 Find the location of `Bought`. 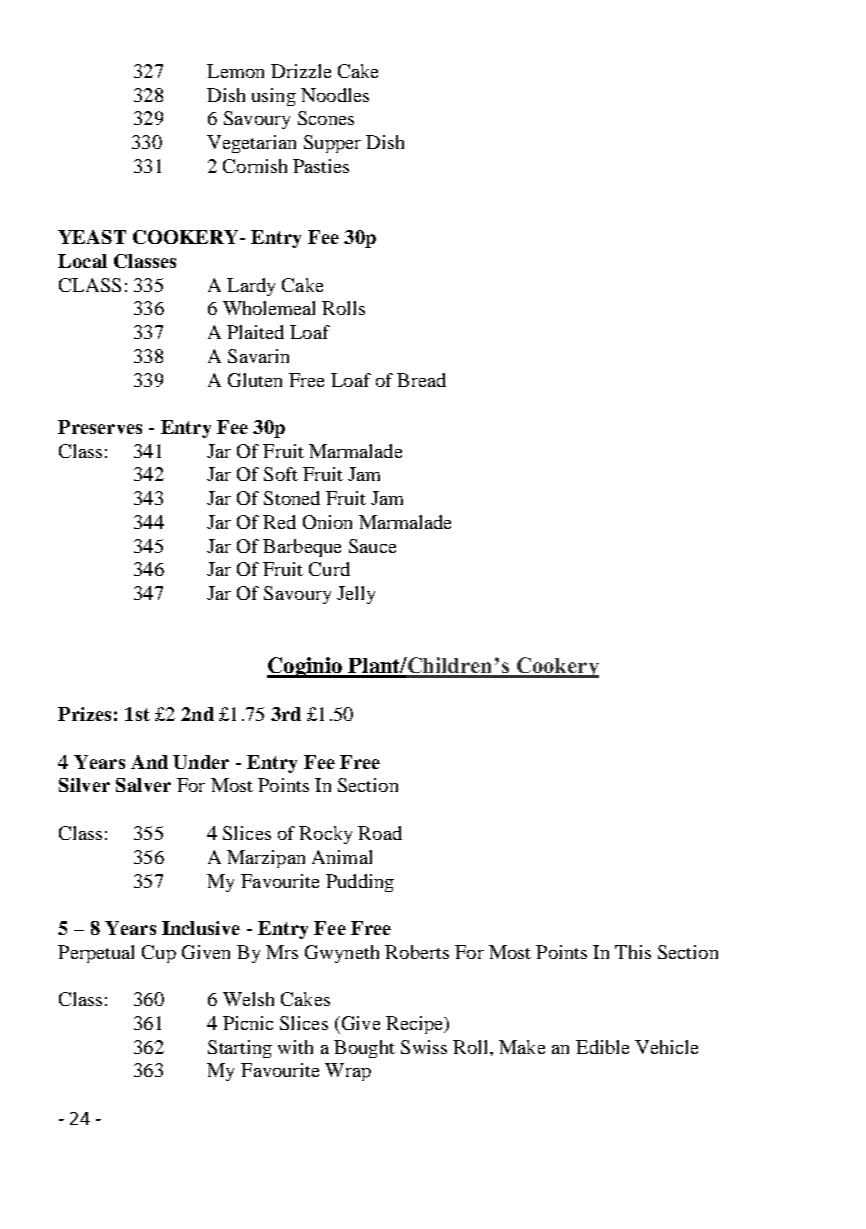

Bought is located at coordinates (364, 1049).
